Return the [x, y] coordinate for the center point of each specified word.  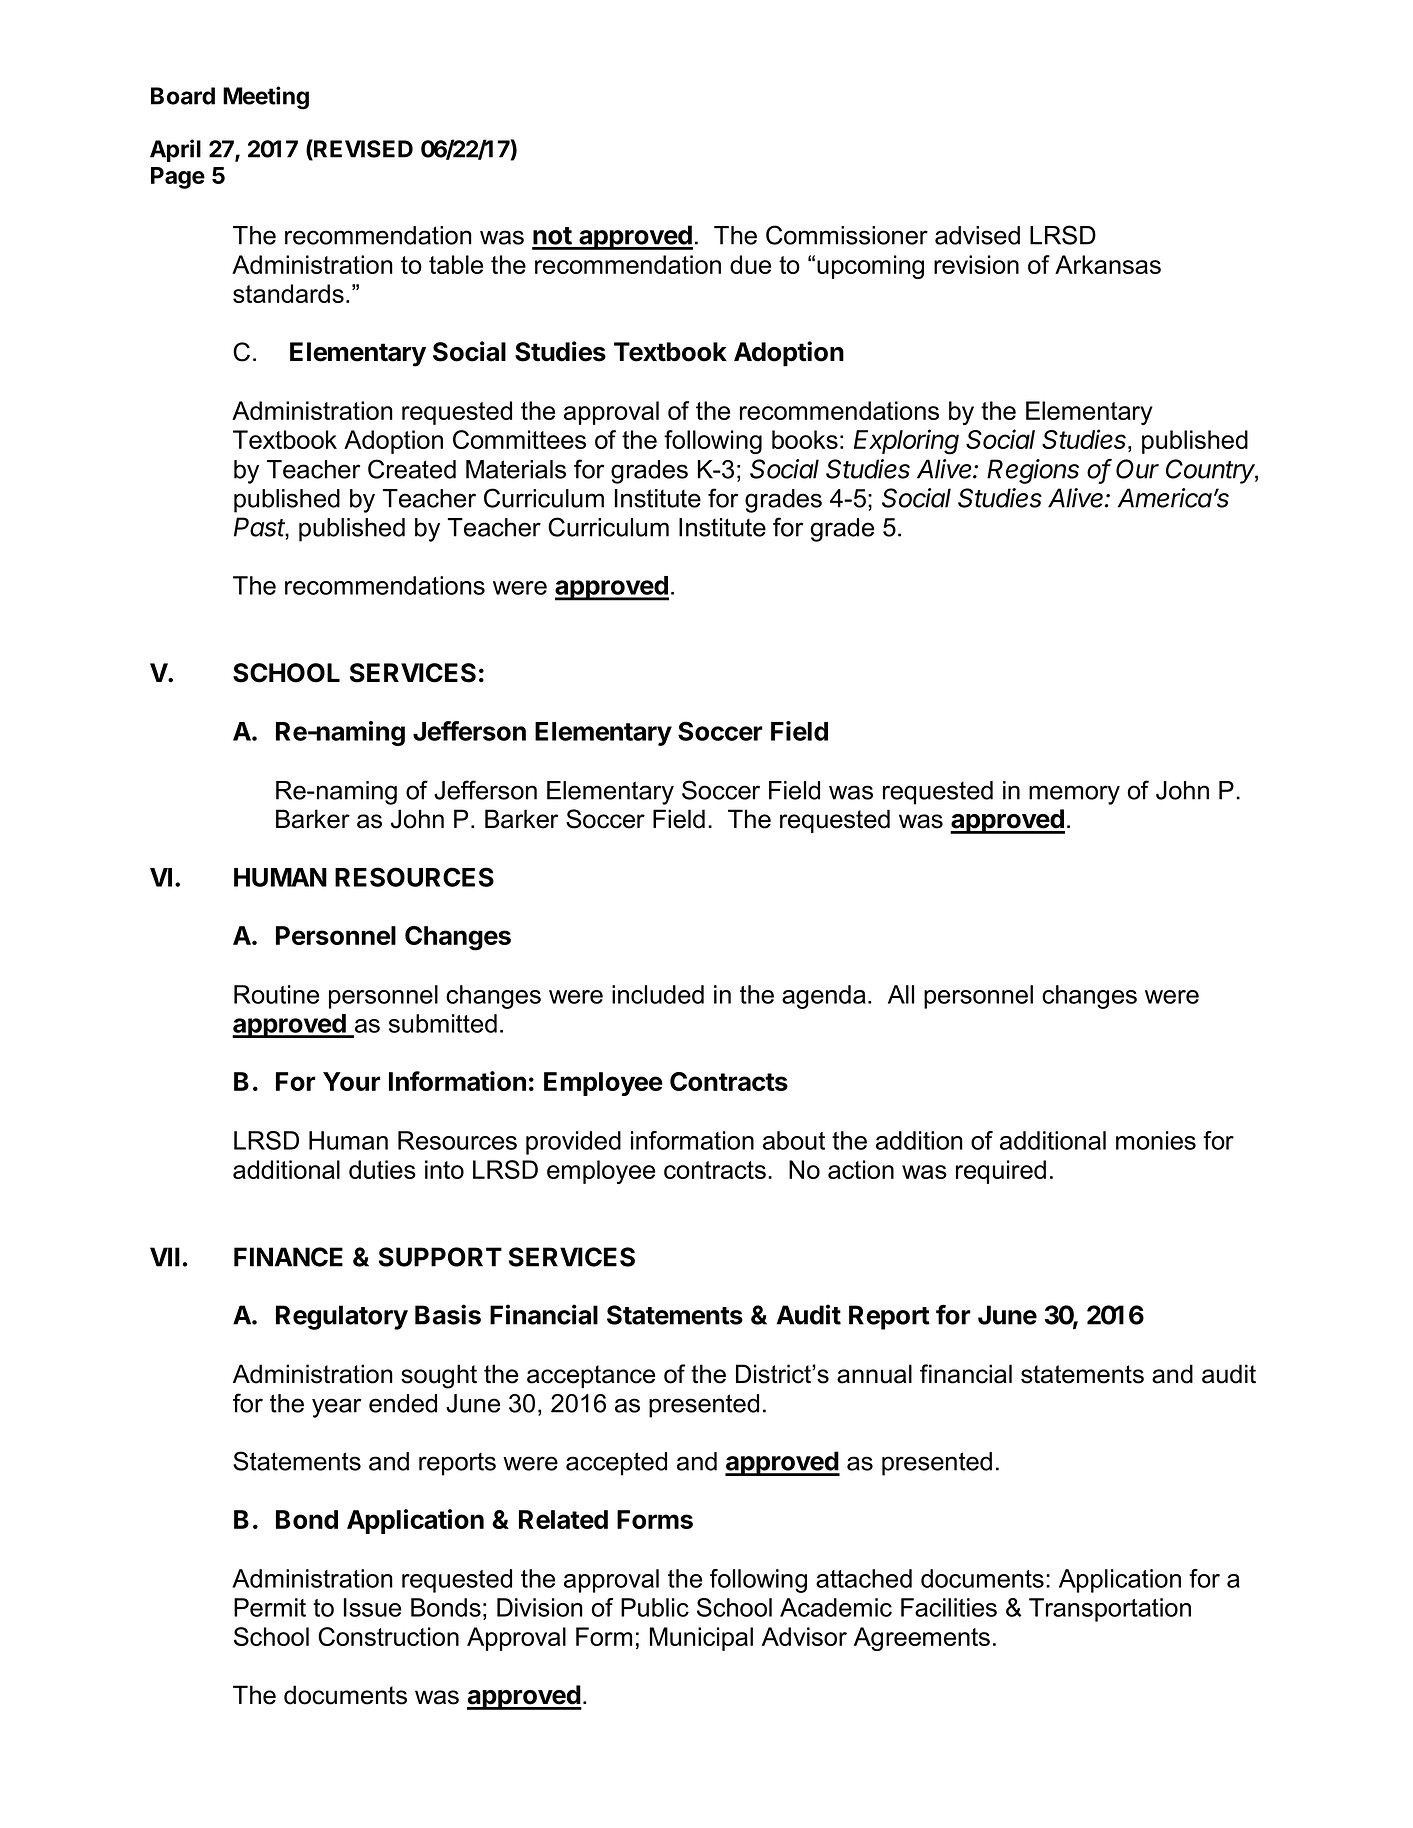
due [750, 264]
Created [412, 469]
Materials [516, 469]
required [1001, 1172]
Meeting [266, 98]
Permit [270, 1607]
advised [977, 235]
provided [573, 1143]
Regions [1033, 471]
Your [352, 1081]
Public [655, 1607]
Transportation [1110, 1610]
